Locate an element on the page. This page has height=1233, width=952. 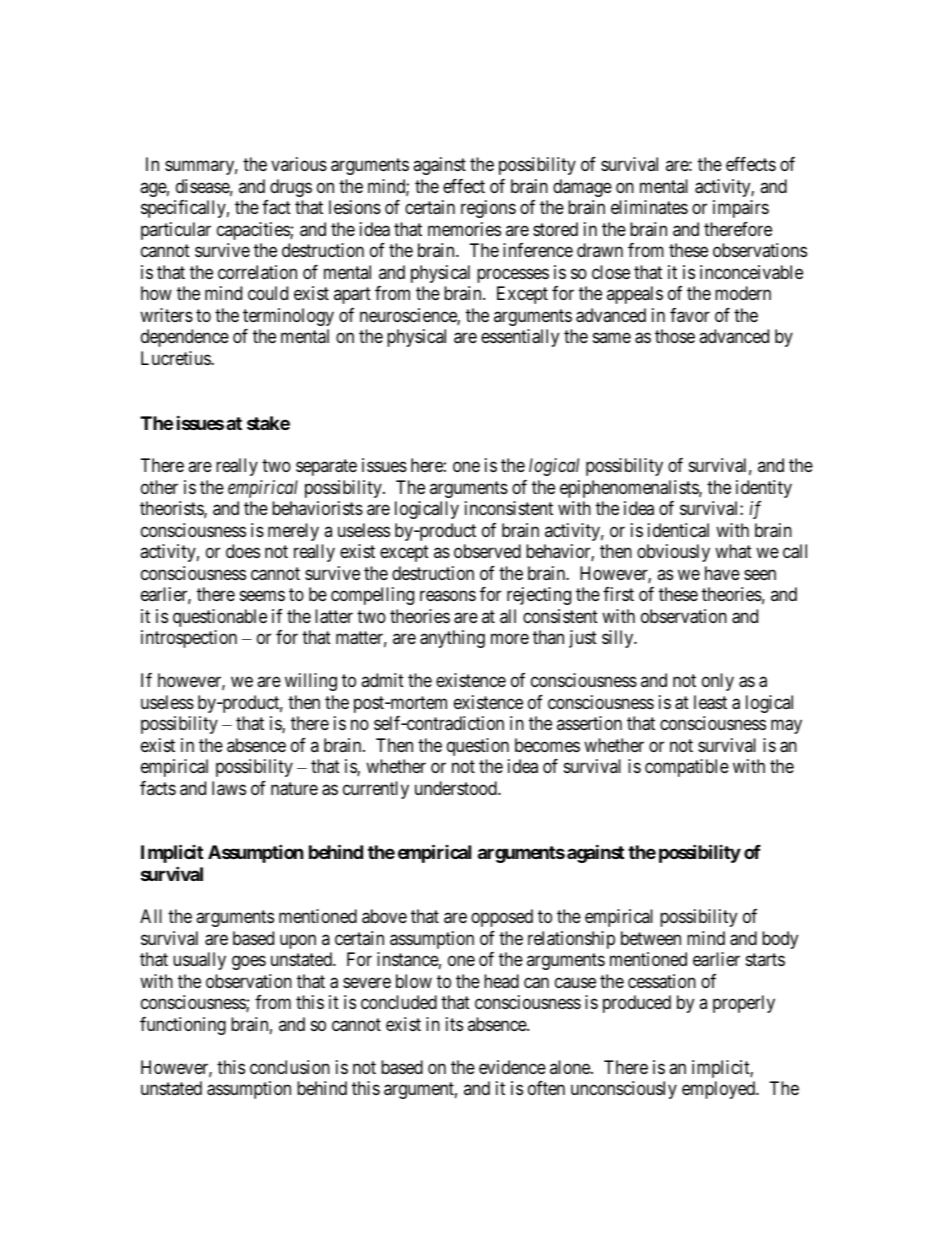
regions is located at coordinates (488, 209).
